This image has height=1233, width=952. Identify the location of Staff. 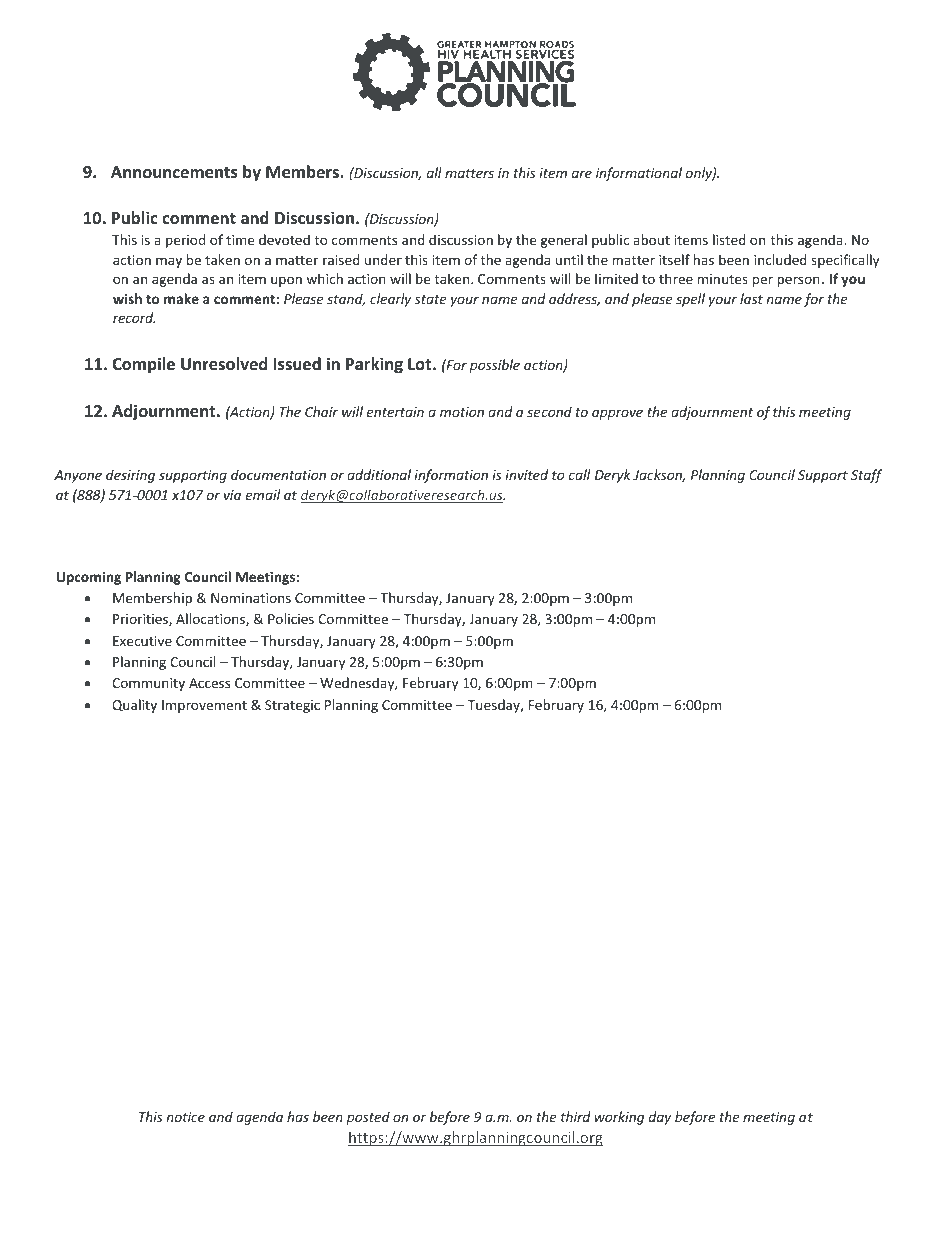
(866, 476).
